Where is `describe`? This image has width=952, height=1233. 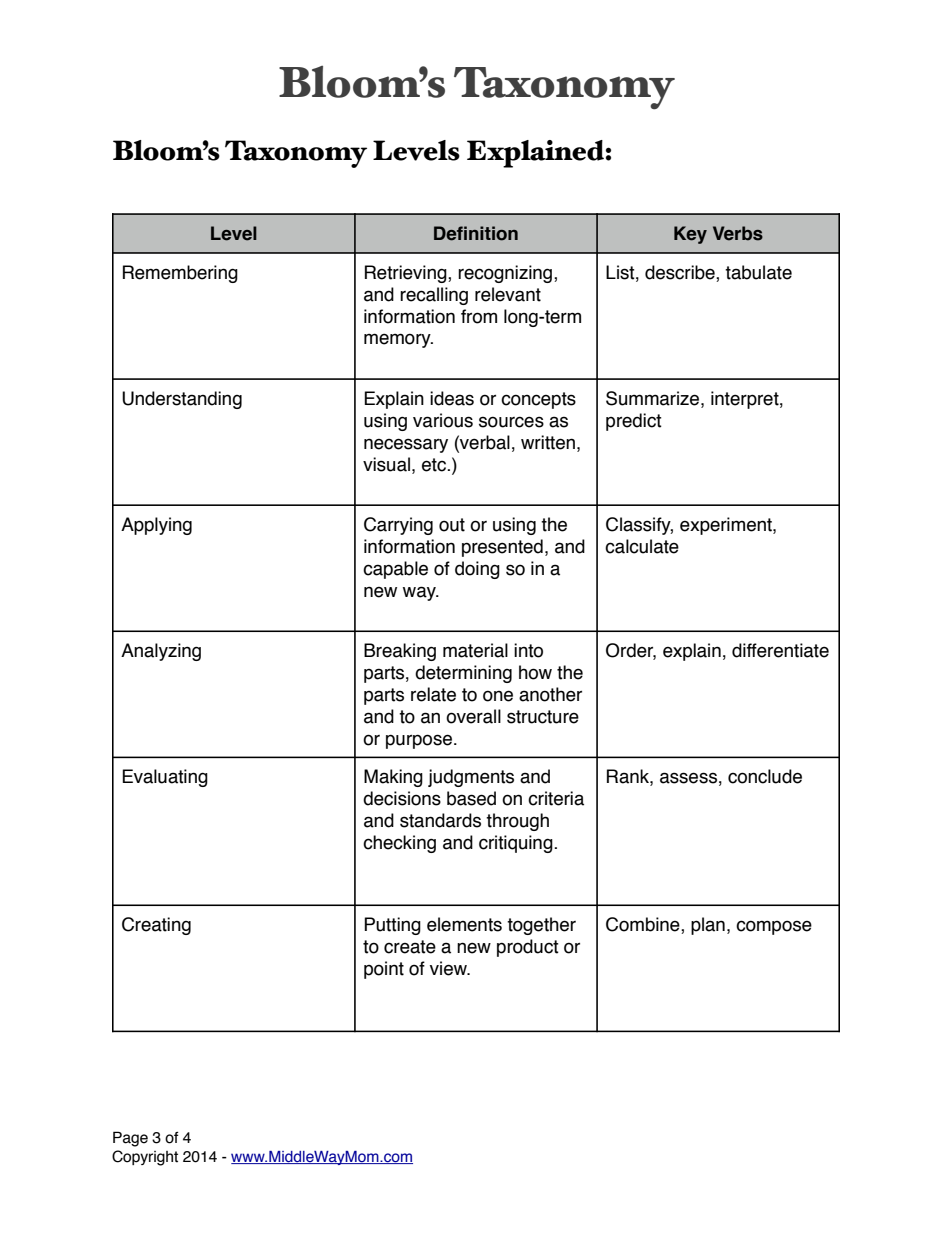
describe is located at coordinates (681, 273).
